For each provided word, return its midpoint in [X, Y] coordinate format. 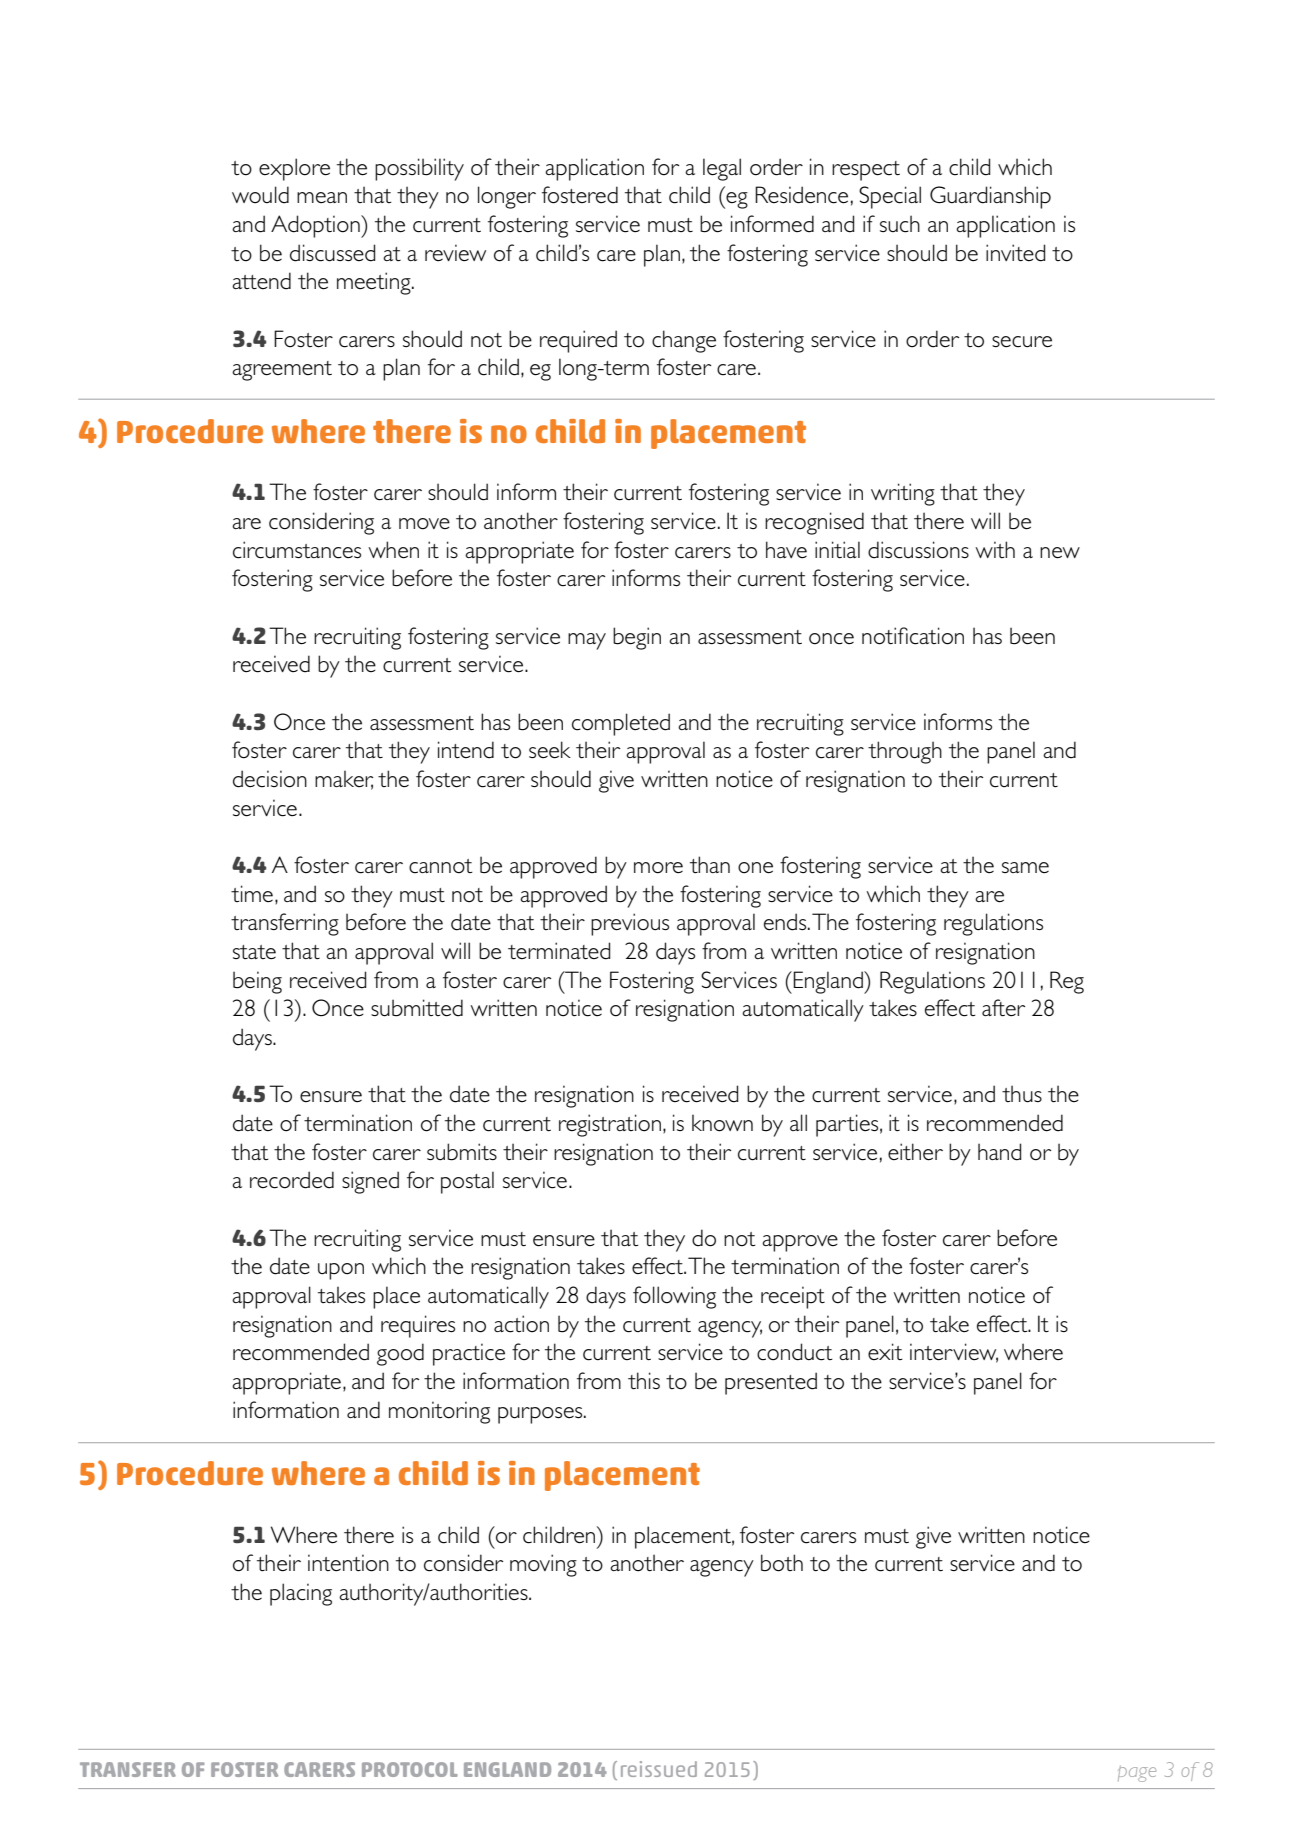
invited [1015, 253]
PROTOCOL [410, 1769]
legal [722, 169]
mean [322, 197]
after [1003, 1007]
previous [630, 924]
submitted [417, 1008]
